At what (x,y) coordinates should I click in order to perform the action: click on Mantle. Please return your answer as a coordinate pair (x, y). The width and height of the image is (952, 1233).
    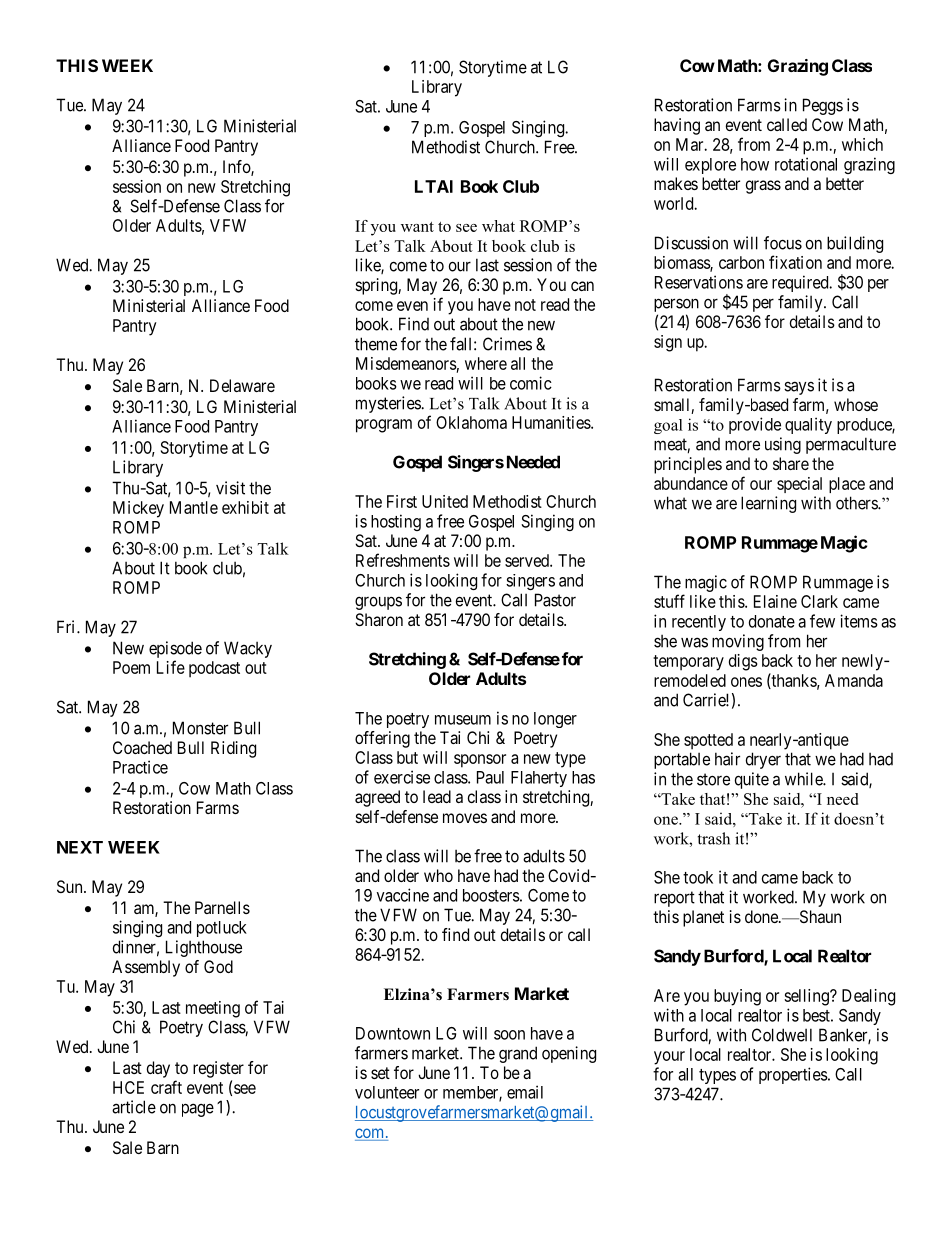
    Looking at the image, I should click on (194, 507).
